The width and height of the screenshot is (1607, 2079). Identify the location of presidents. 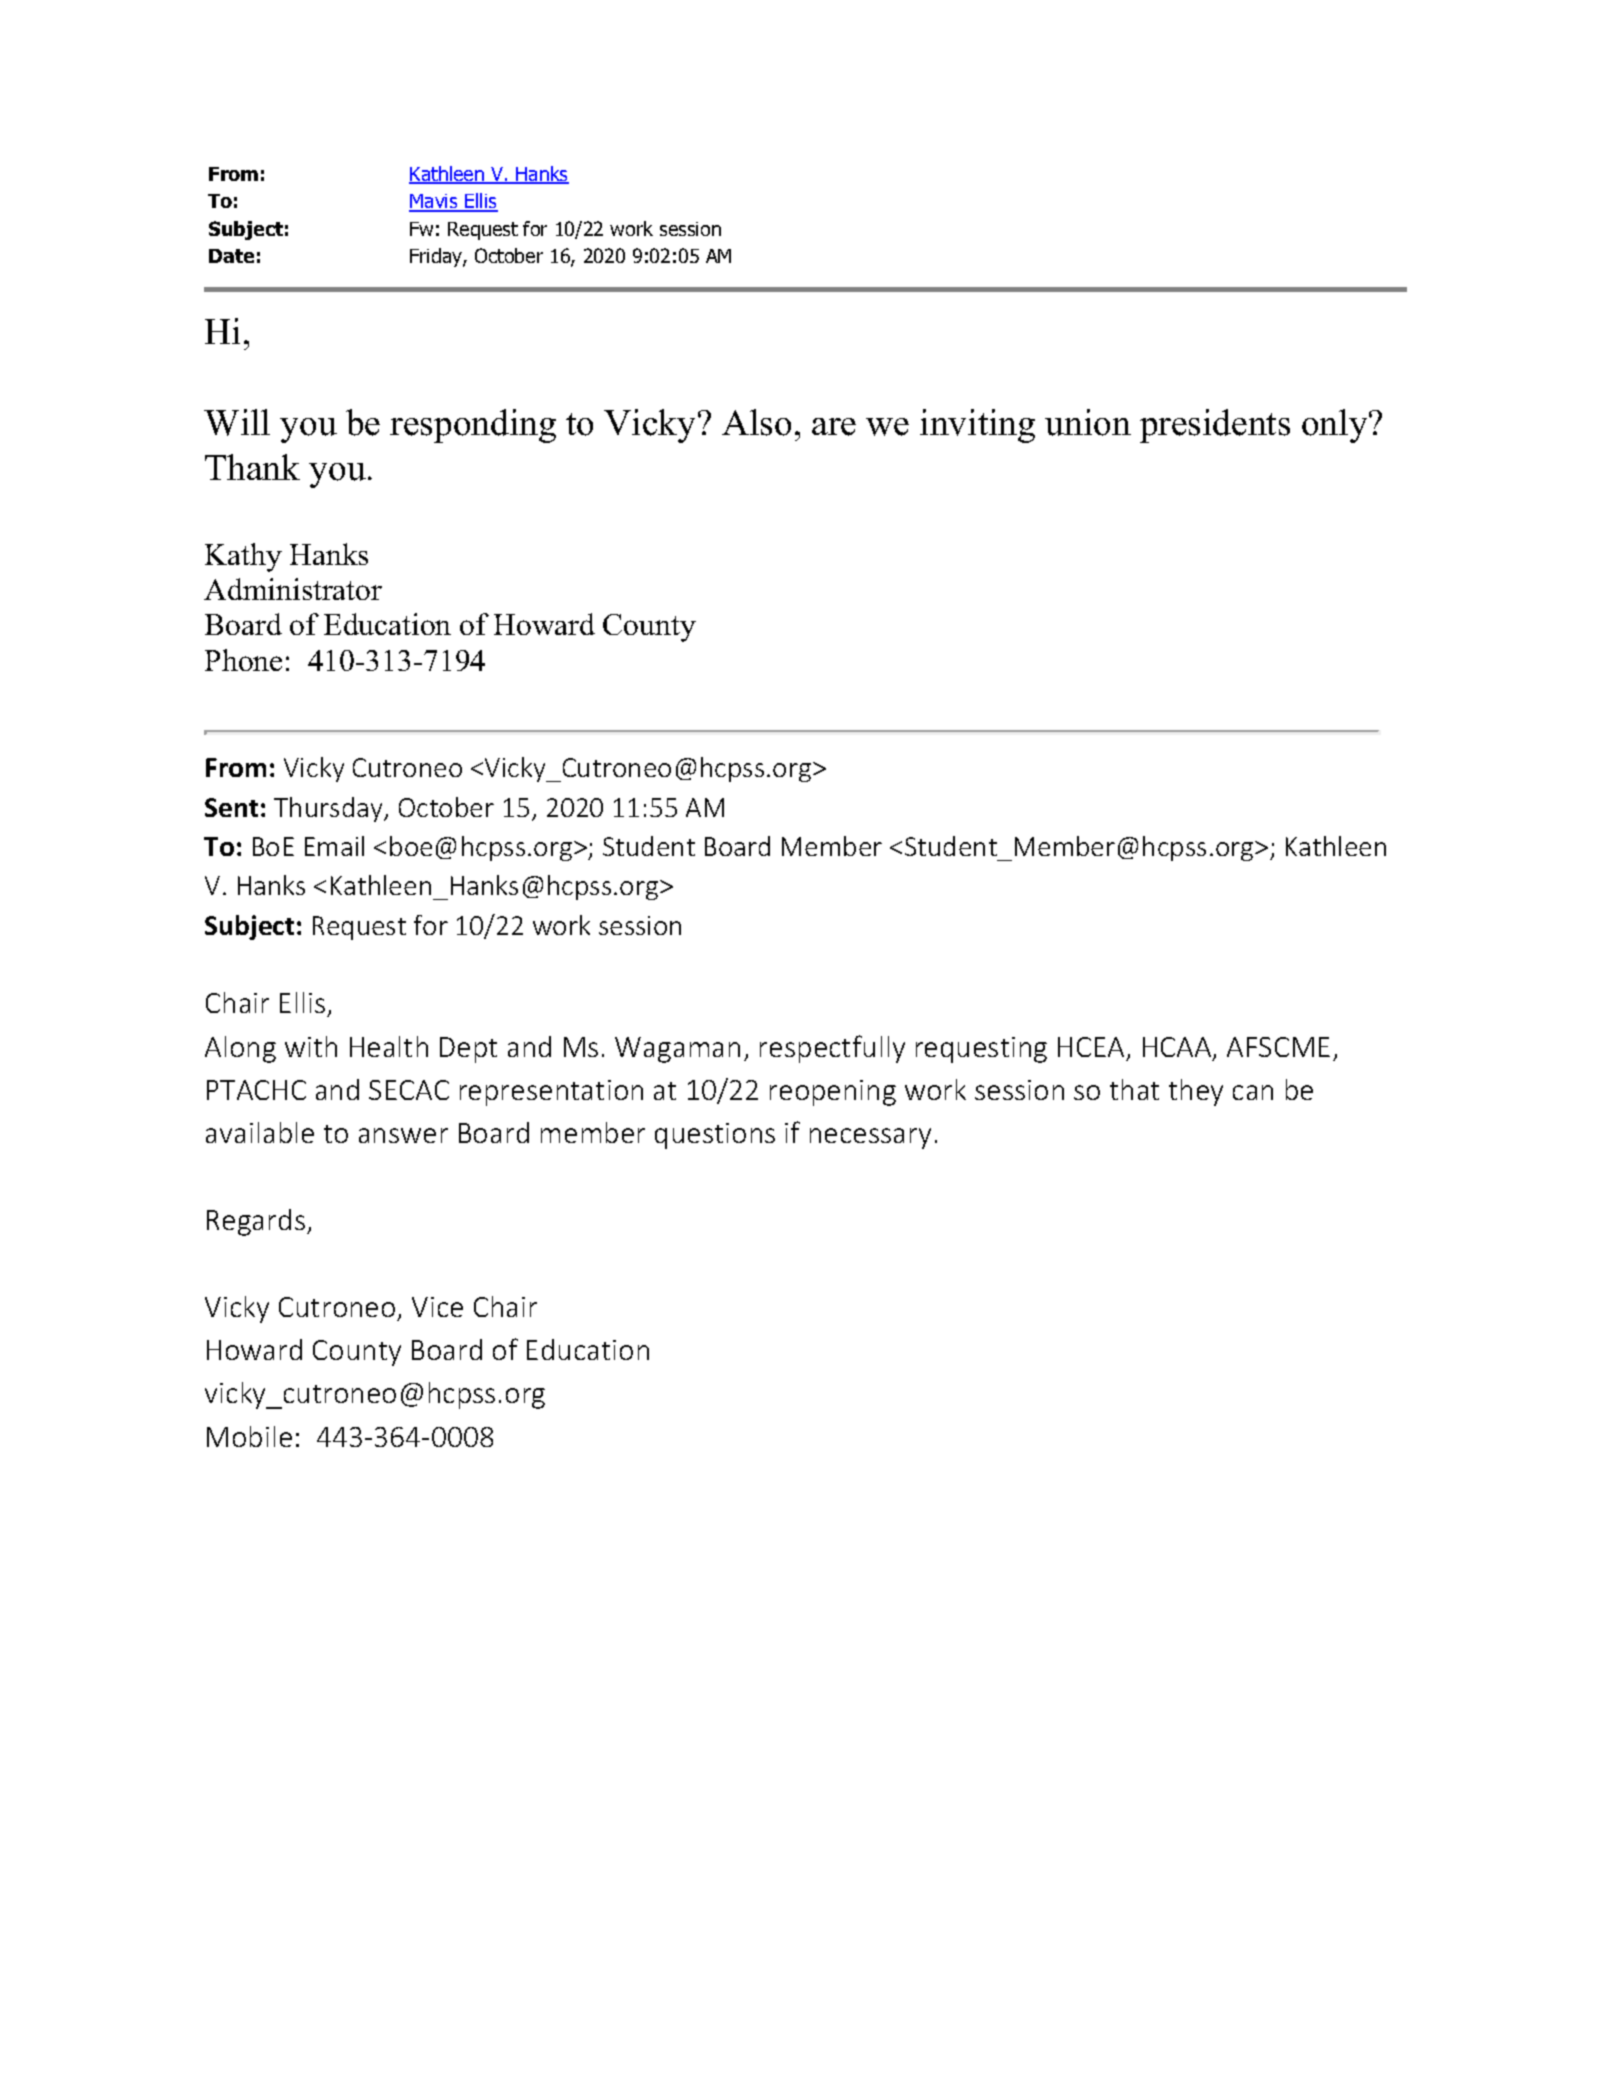
(1215, 426).
